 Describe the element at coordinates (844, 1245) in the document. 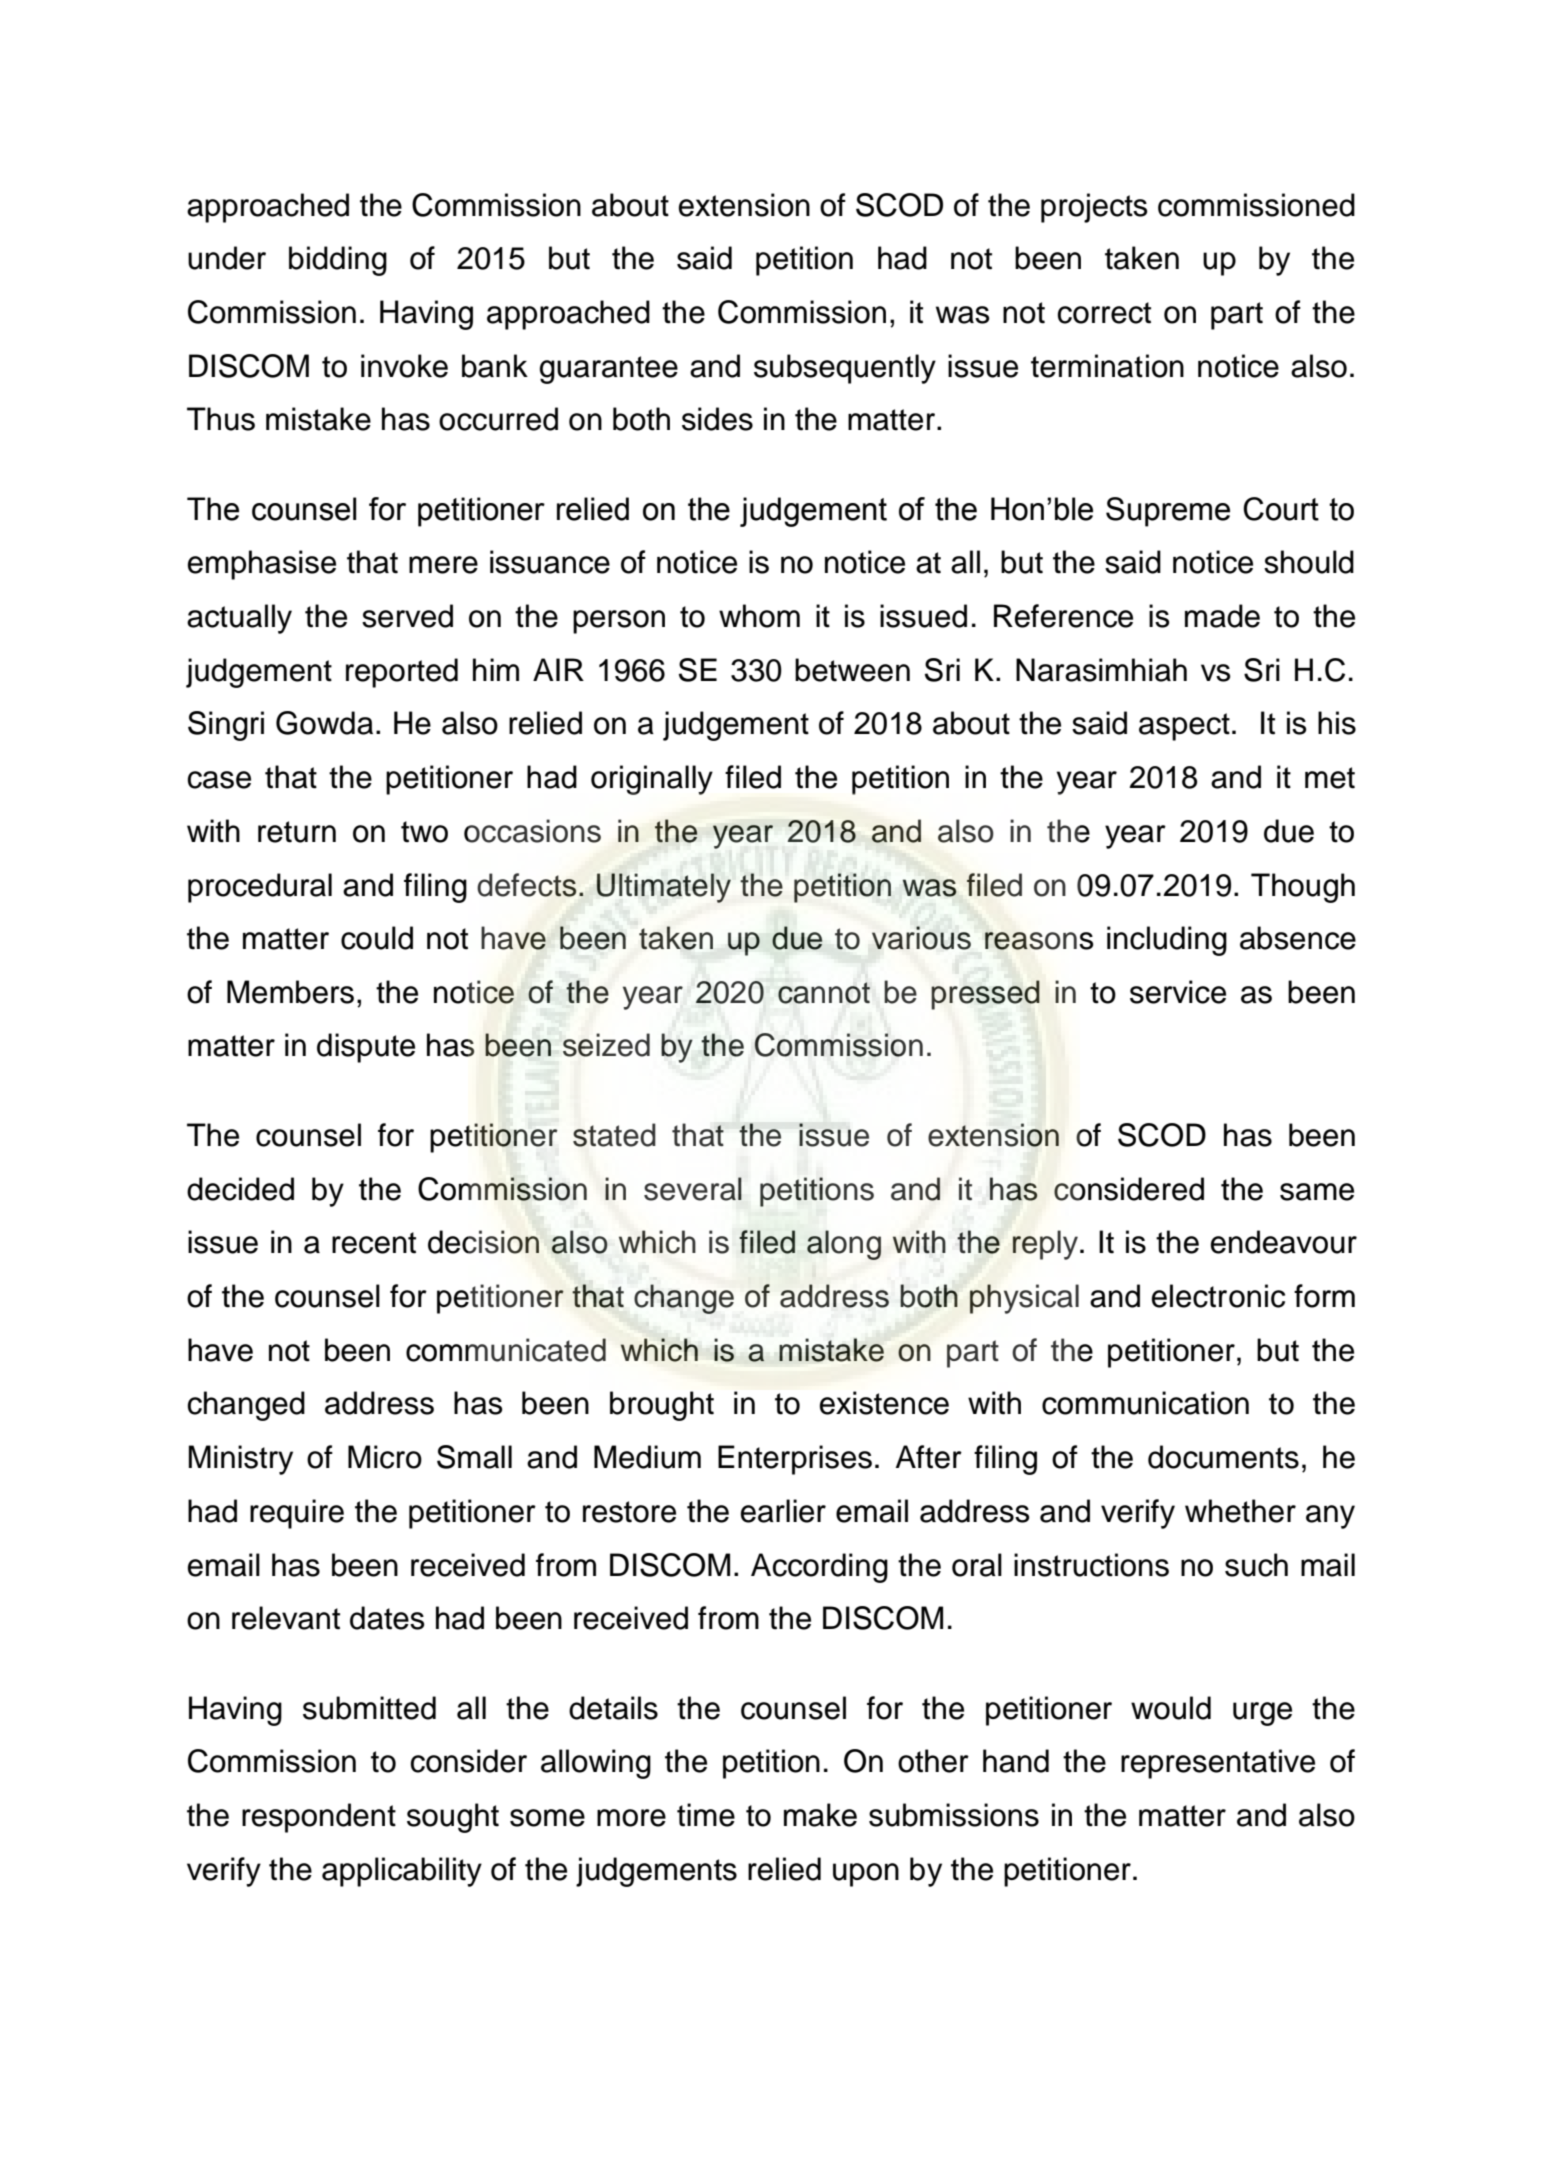

I see `along` at that location.
